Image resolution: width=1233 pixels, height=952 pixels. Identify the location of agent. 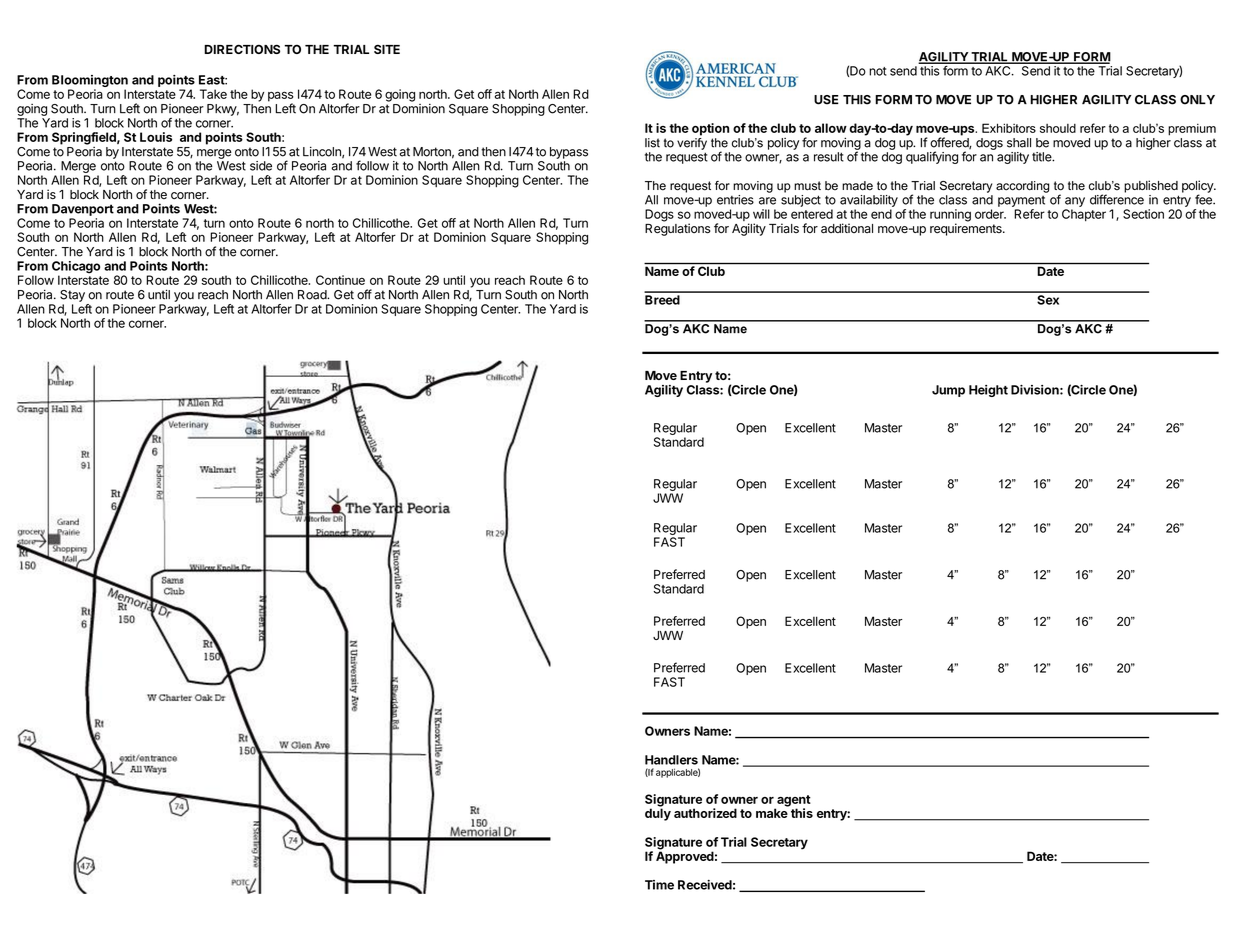
(793, 802).
